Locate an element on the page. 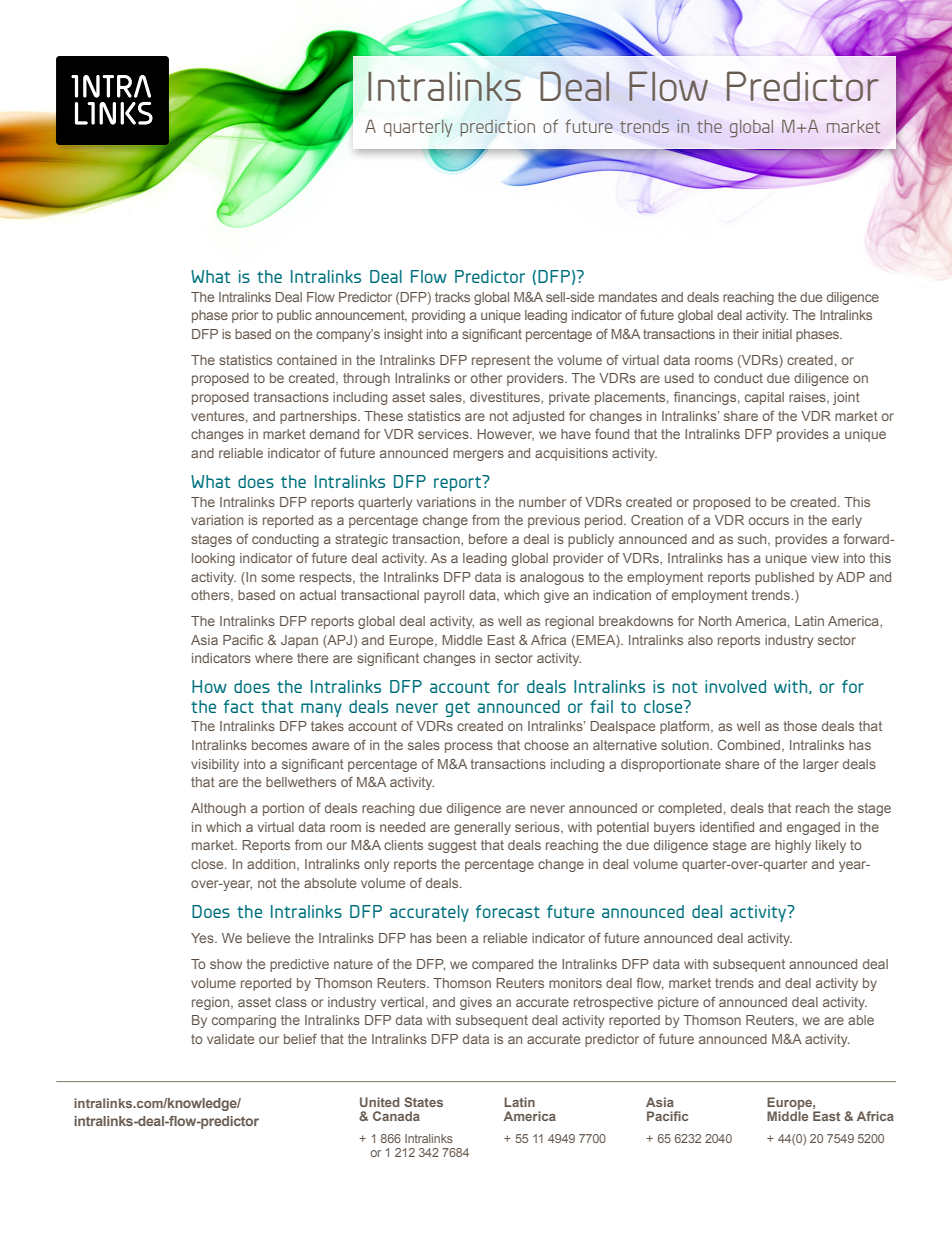 Image resolution: width=952 pixels, height=1233 pixels. capital is located at coordinates (764, 398).
